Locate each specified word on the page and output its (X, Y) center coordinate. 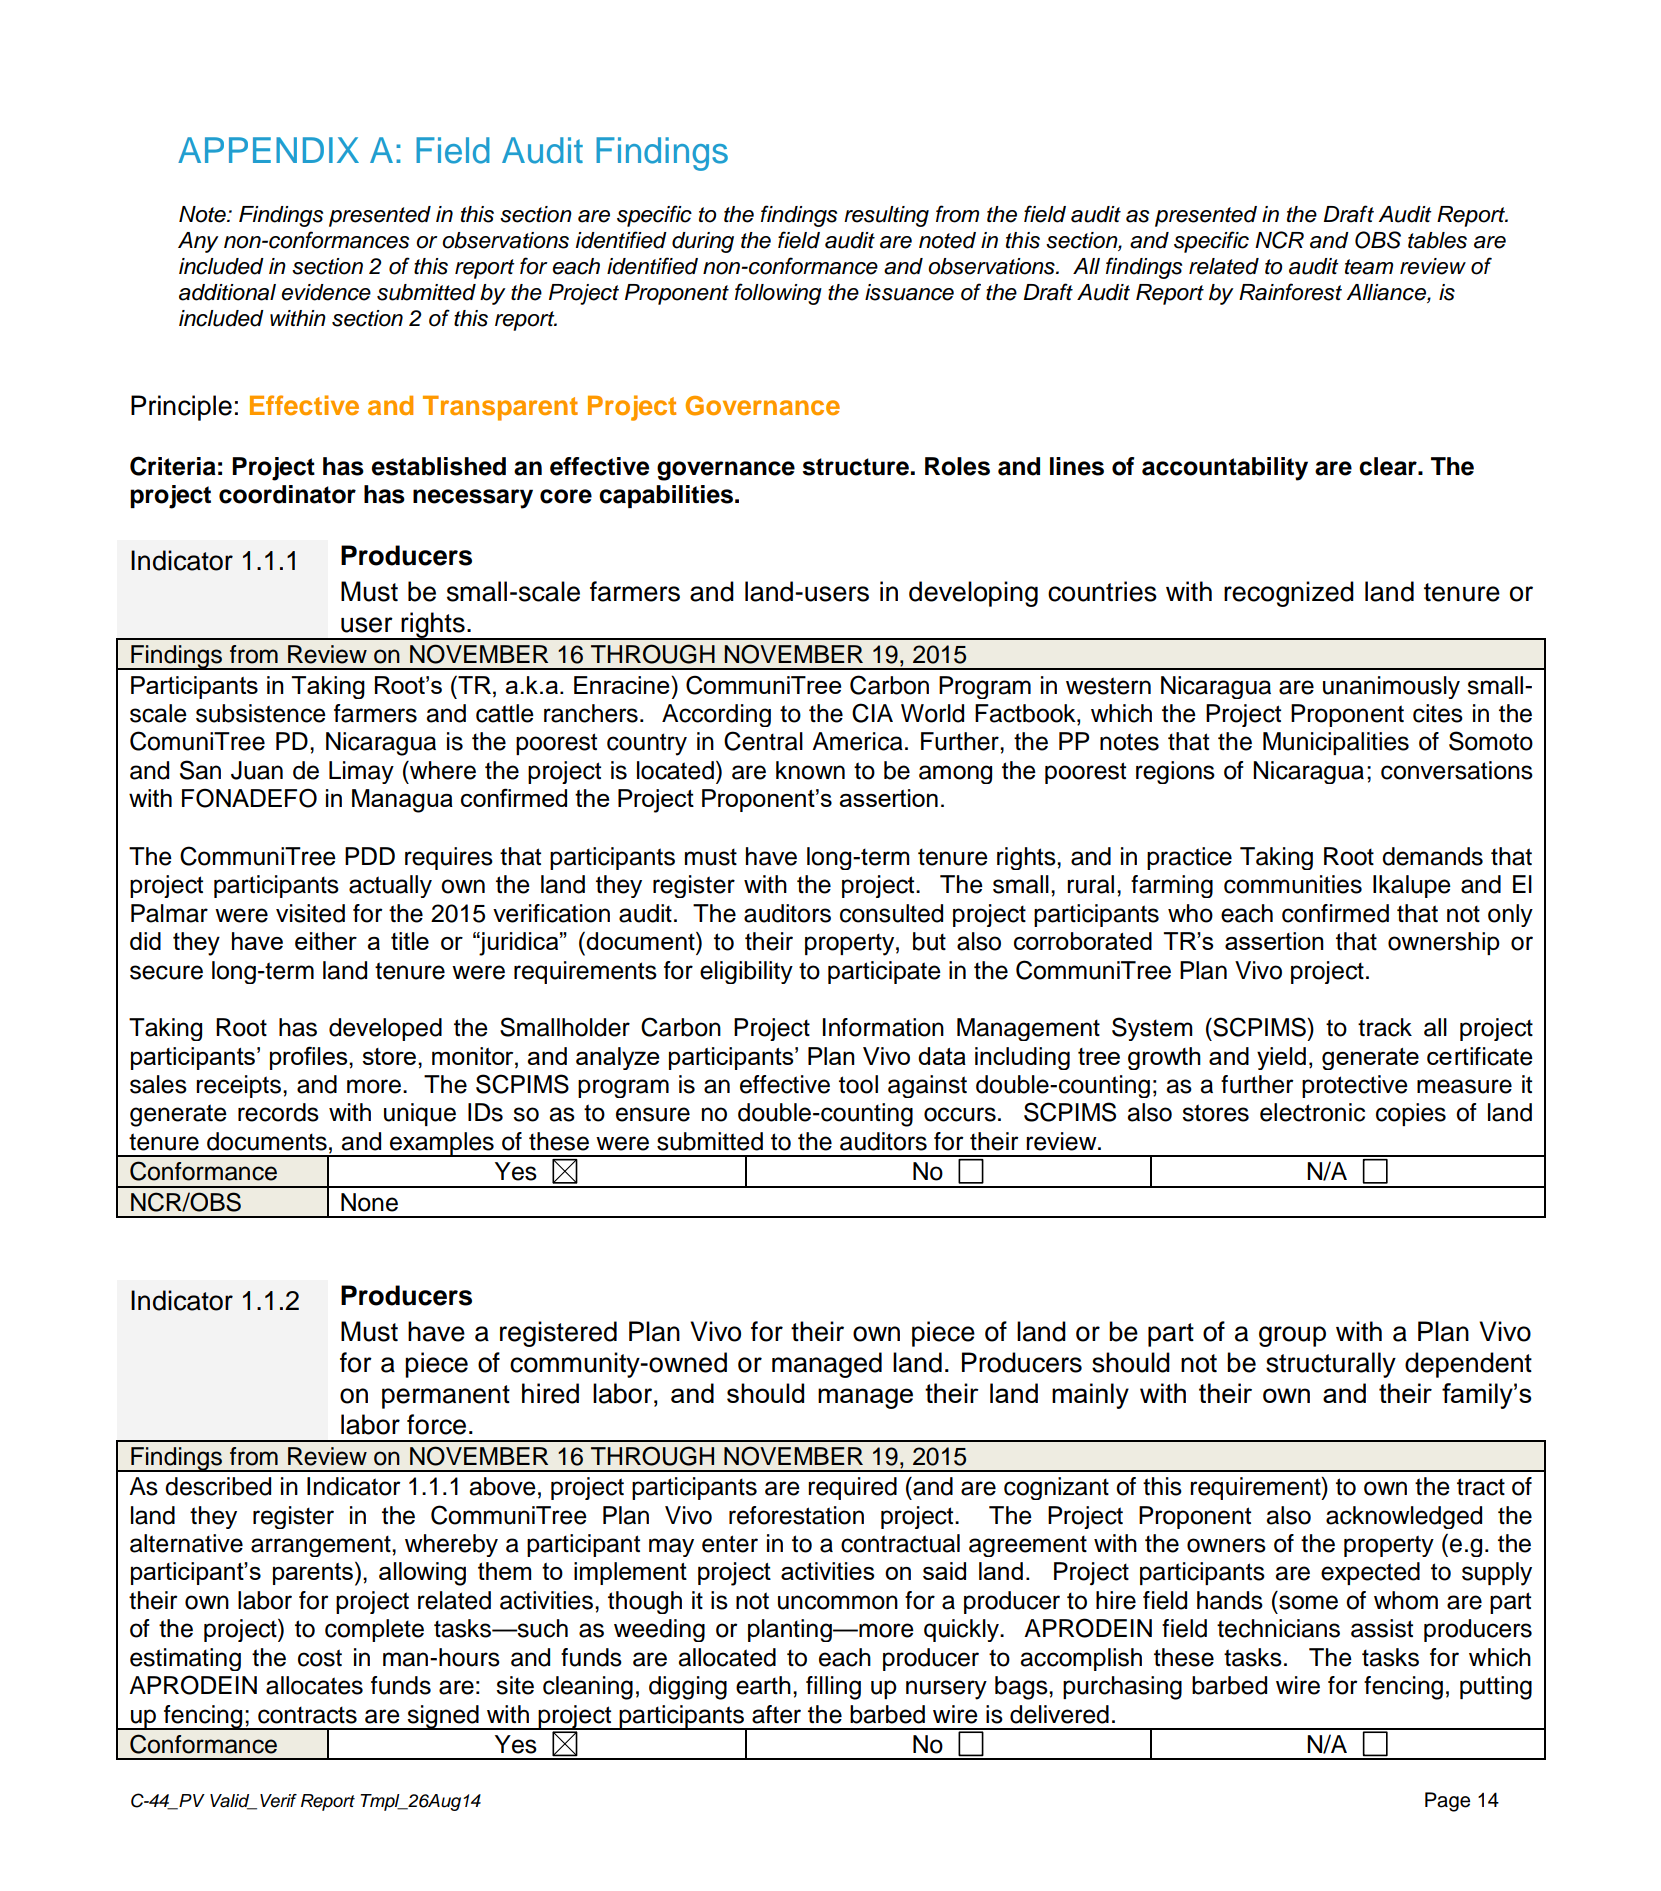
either (326, 941)
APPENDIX (268, 150)
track (1385, 1027)
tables (1437, 240)
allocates (314, 1685)
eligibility (746, 972)
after (776, 1714)
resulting (886, 216)
